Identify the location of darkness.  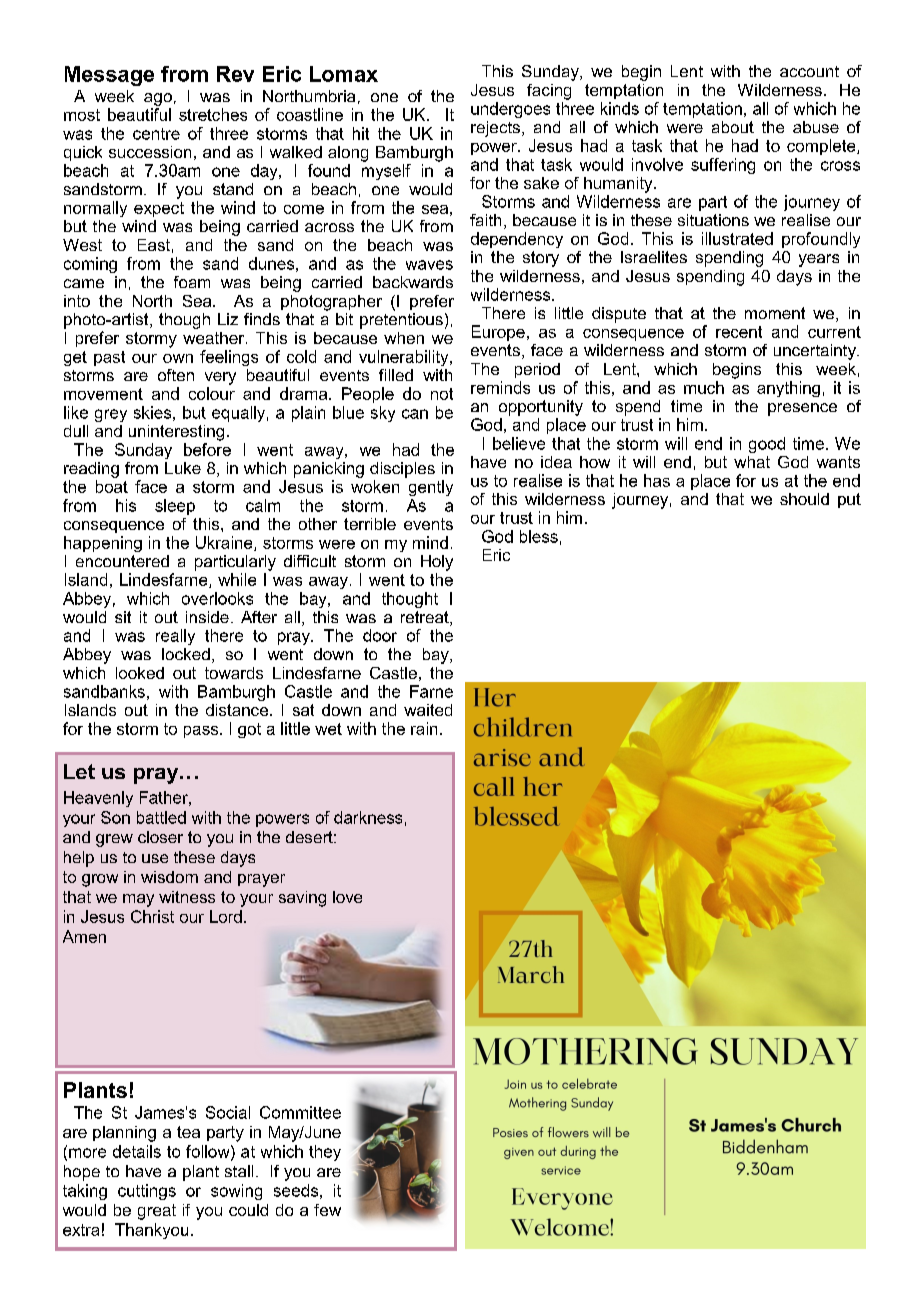
(368, 817).
